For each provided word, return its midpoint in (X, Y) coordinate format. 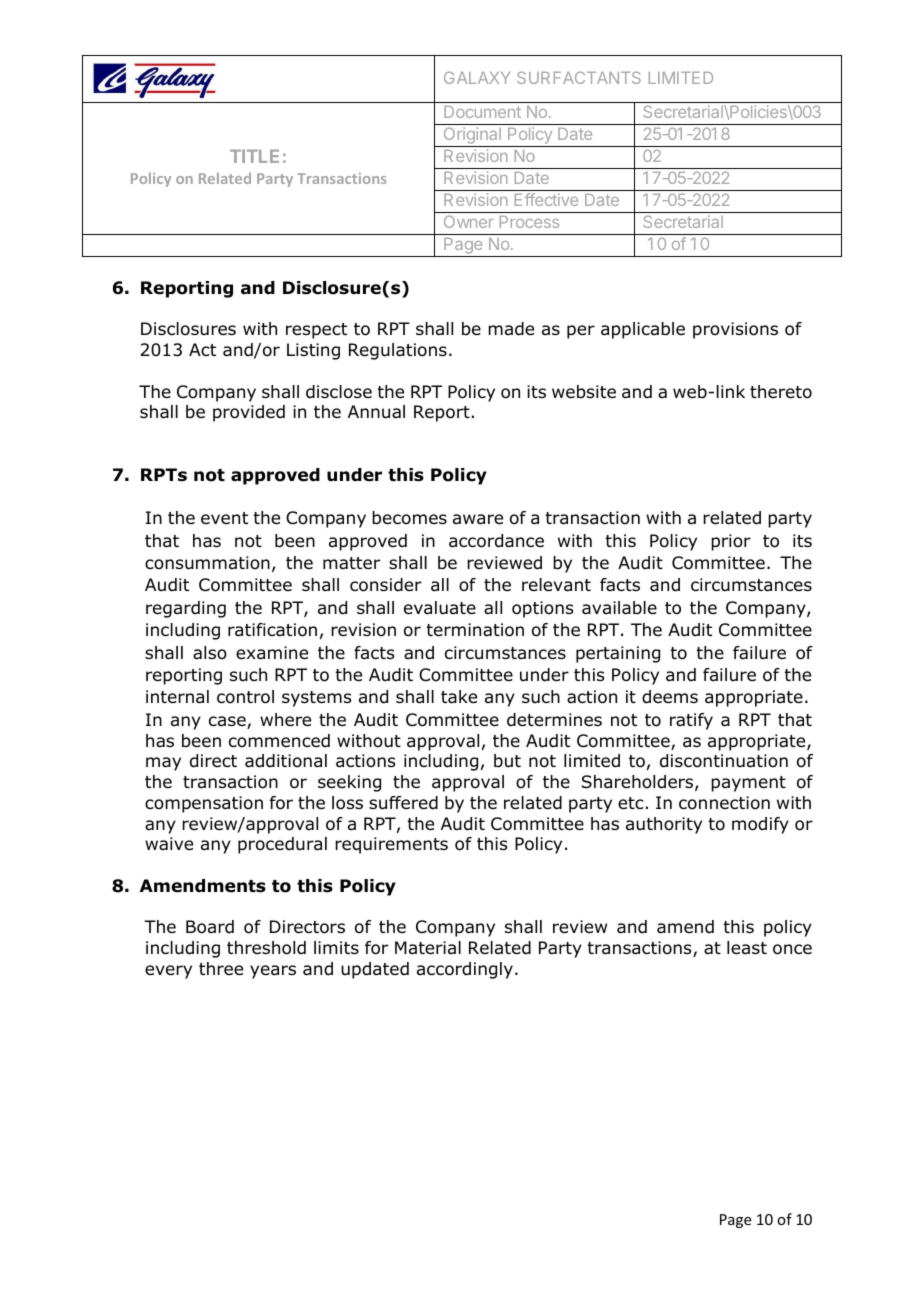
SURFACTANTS (579, 77)
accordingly (465, 970)
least (747, 948)
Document (482, 112)
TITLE (254, 156)
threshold (266, 948)
